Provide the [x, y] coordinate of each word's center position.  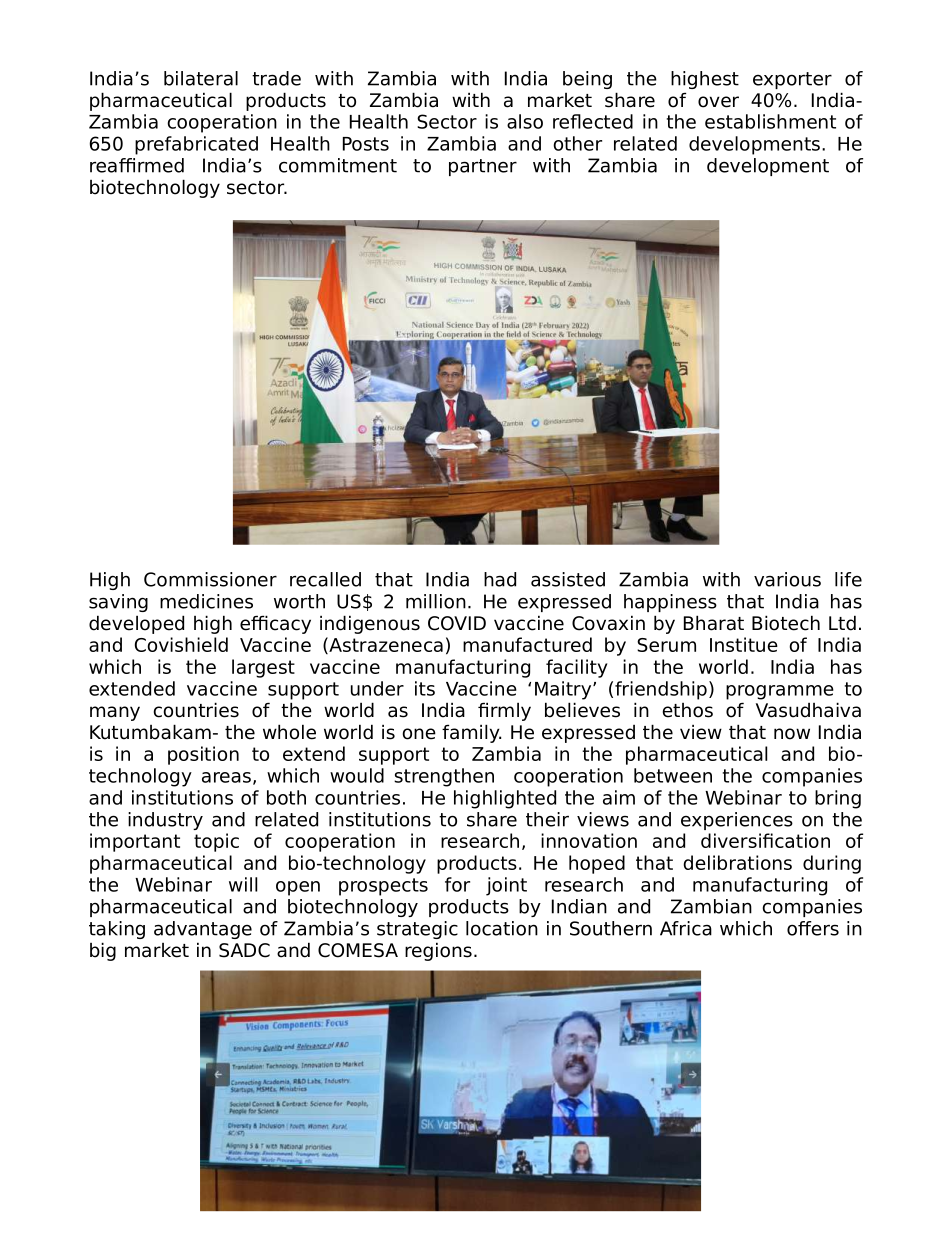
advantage [203, 930]
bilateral [201, 78]
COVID [457, 623]
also [525, 121]
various [787, 579]
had [500, 579]
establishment [770, 121]
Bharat [714, 623]
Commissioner [210, 579]
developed [136, 624]
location [502, 928]
